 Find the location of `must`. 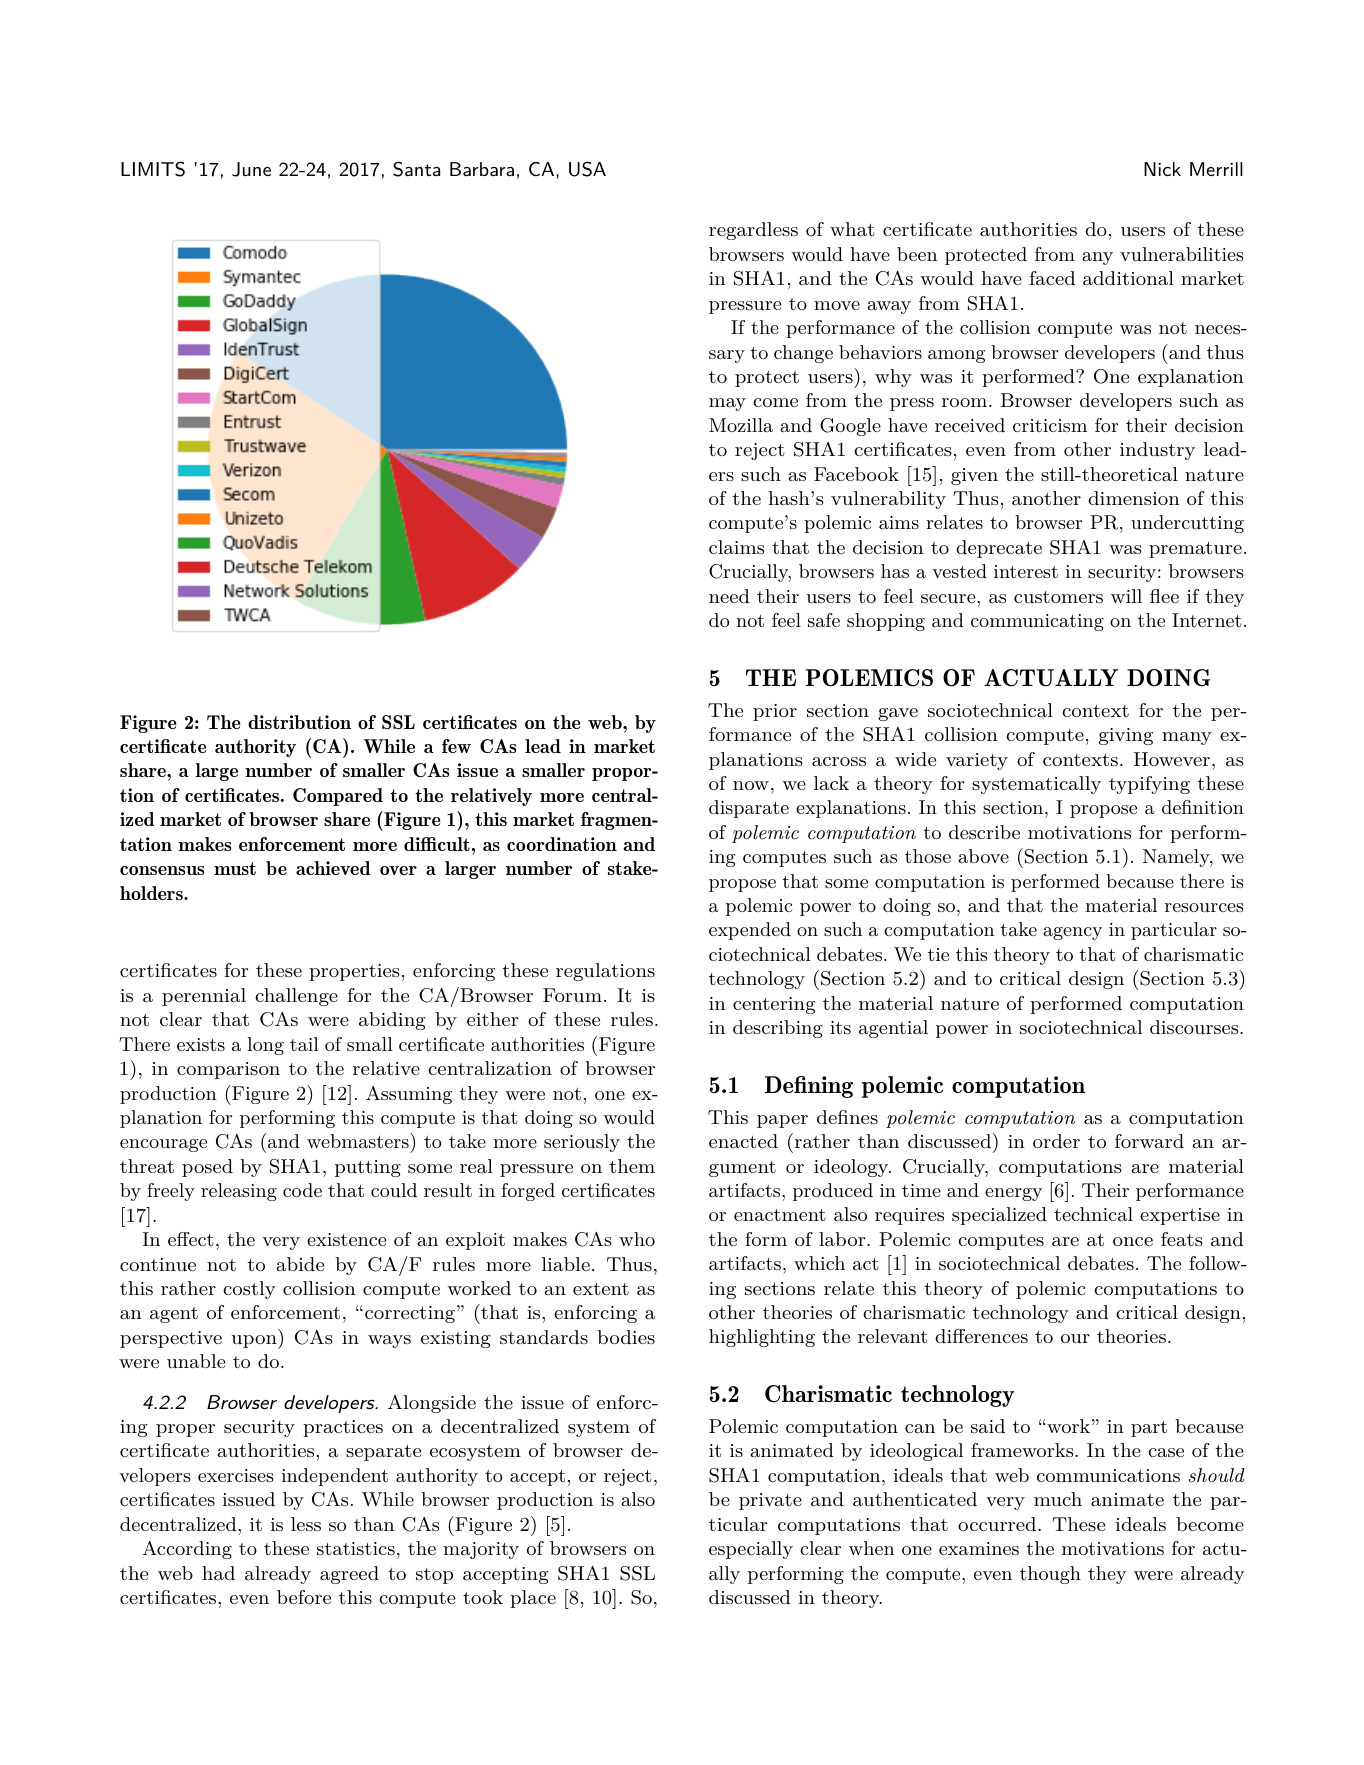

must is located at coordinates (235, 868).
